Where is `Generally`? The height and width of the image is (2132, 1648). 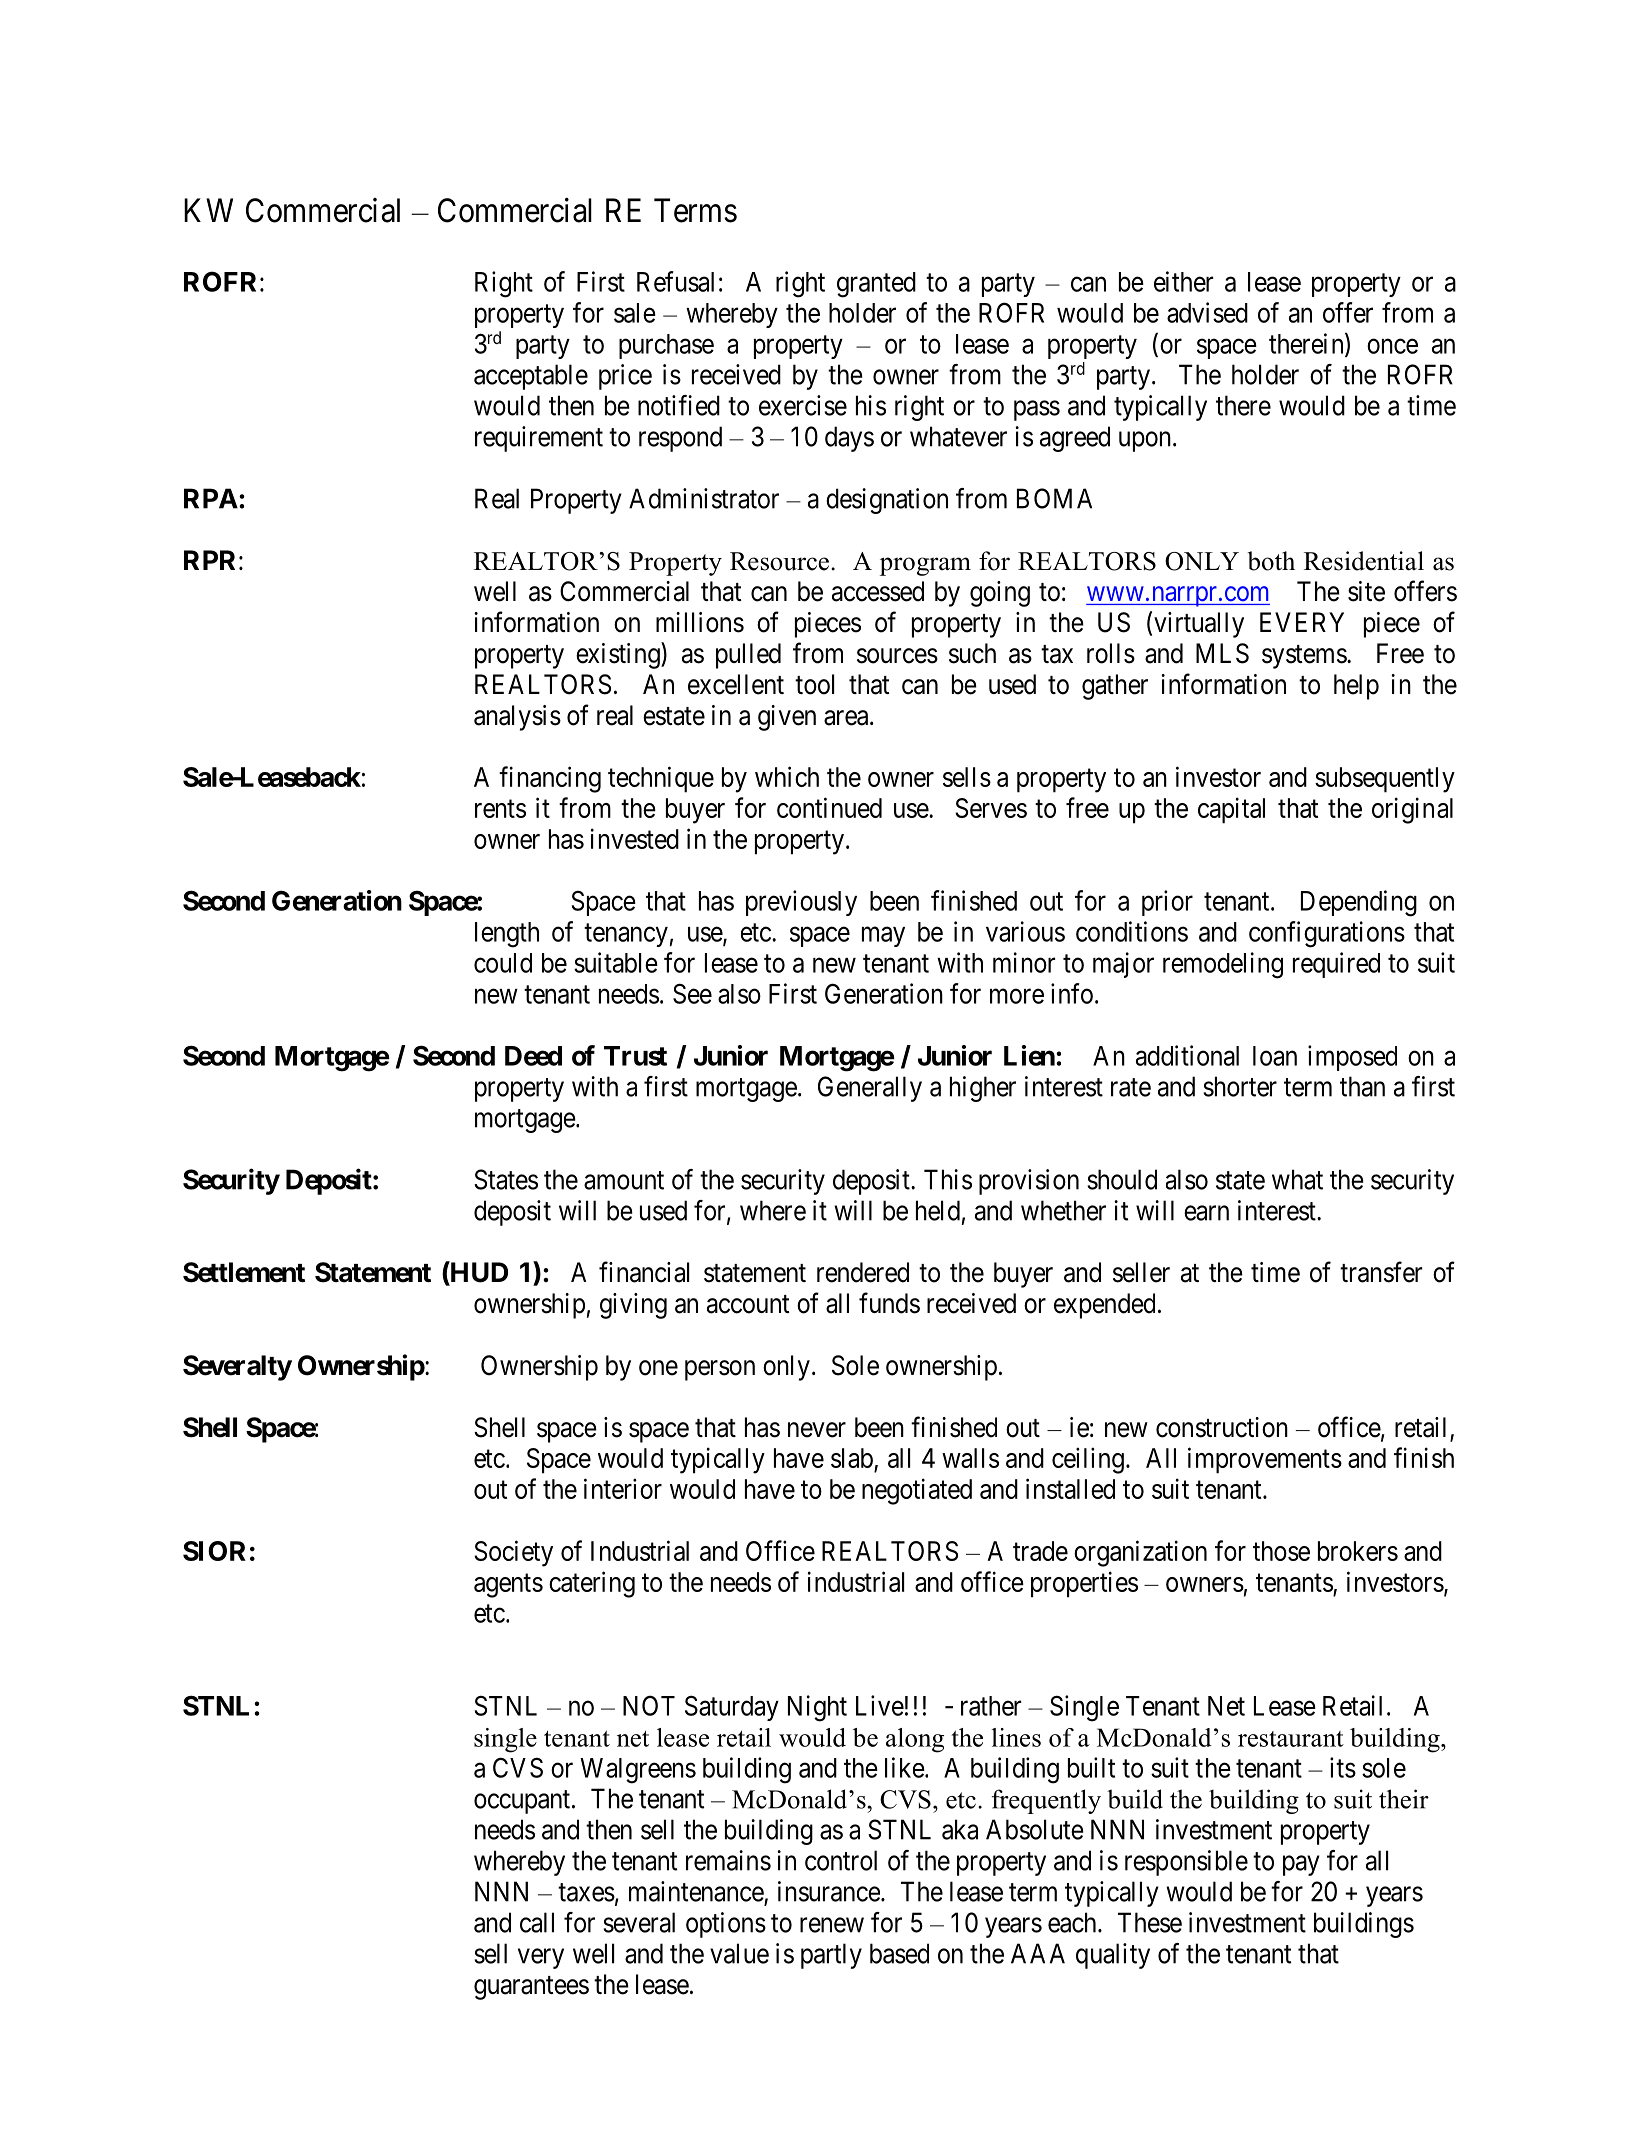 Generally is located at coordinates (870, 1089).
